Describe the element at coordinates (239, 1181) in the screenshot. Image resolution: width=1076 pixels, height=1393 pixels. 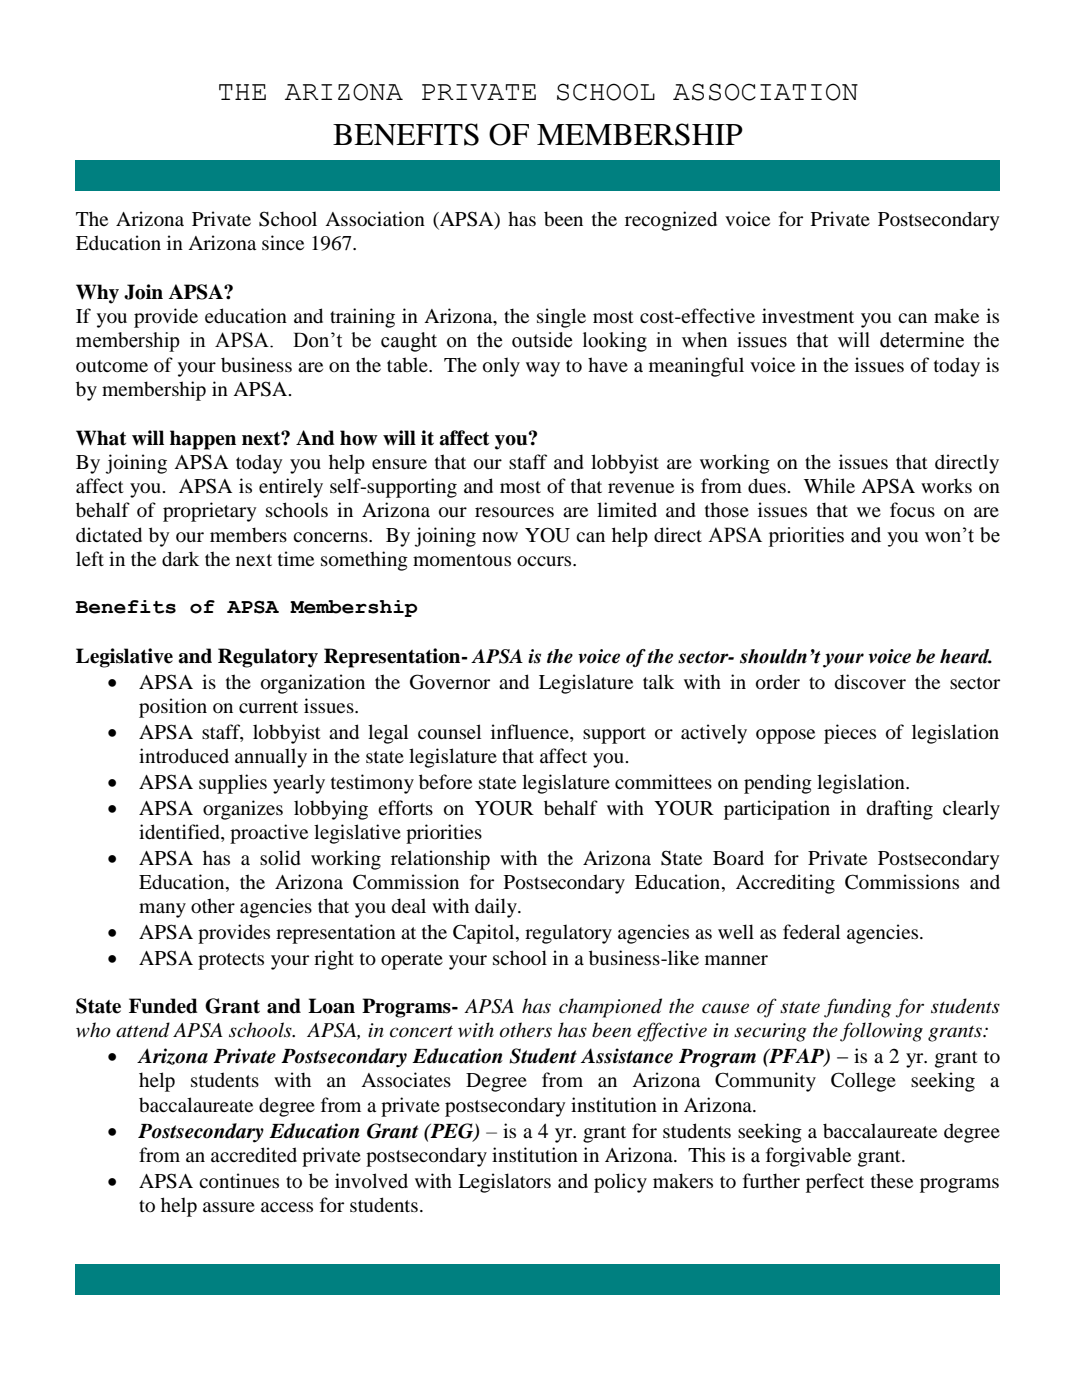
I see `continues` at that location.
